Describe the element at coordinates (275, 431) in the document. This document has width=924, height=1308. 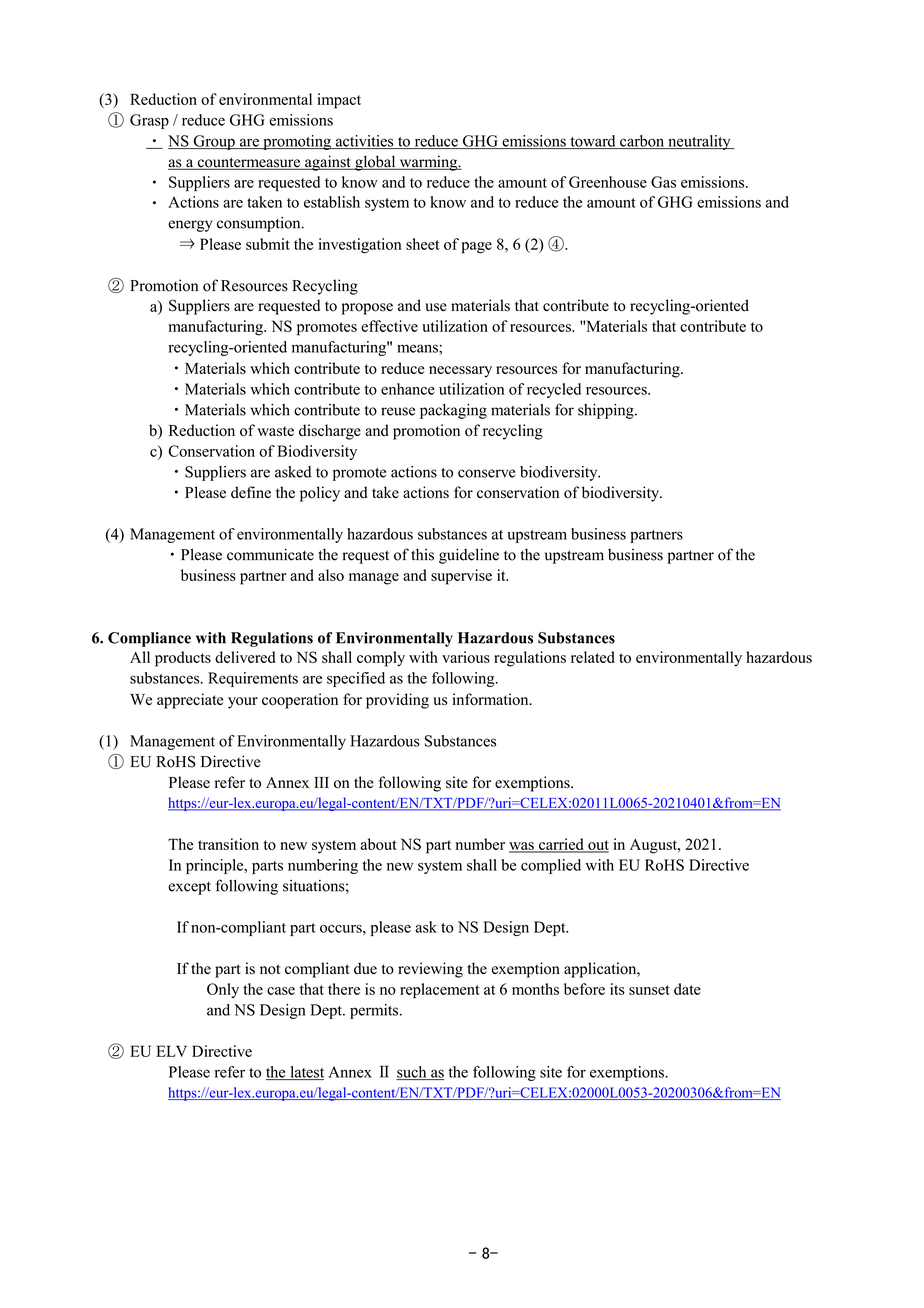
I see `waste` at that location.
